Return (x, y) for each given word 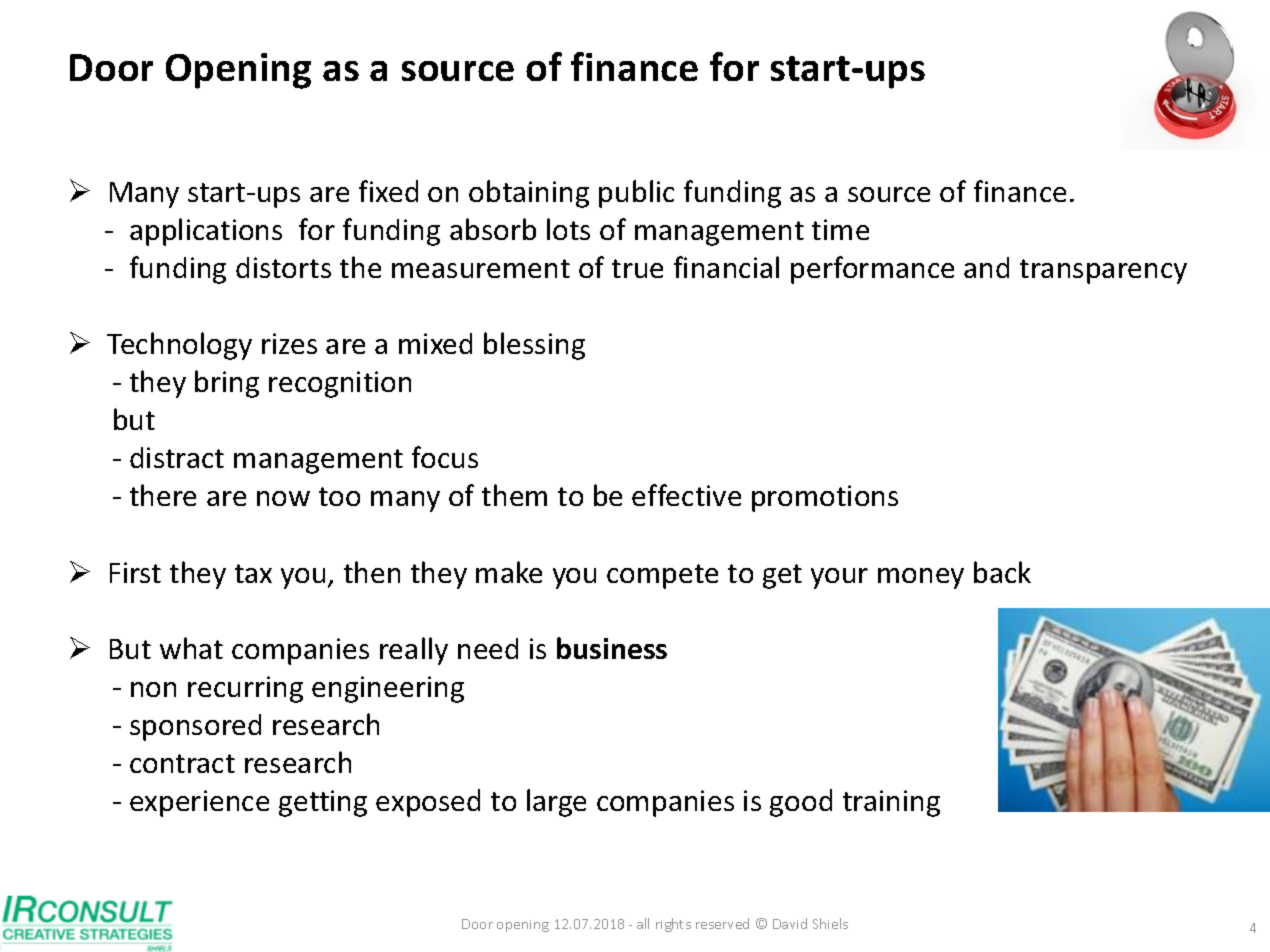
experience (199, 803)
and (986, 267)
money (921, 578)
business (612, 648)
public (636, 194)
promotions (825, 498)
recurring (245, 689)
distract (177, 457)
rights (673, 925)
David (790, 923)
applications (206, 232)
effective (686, 495)
